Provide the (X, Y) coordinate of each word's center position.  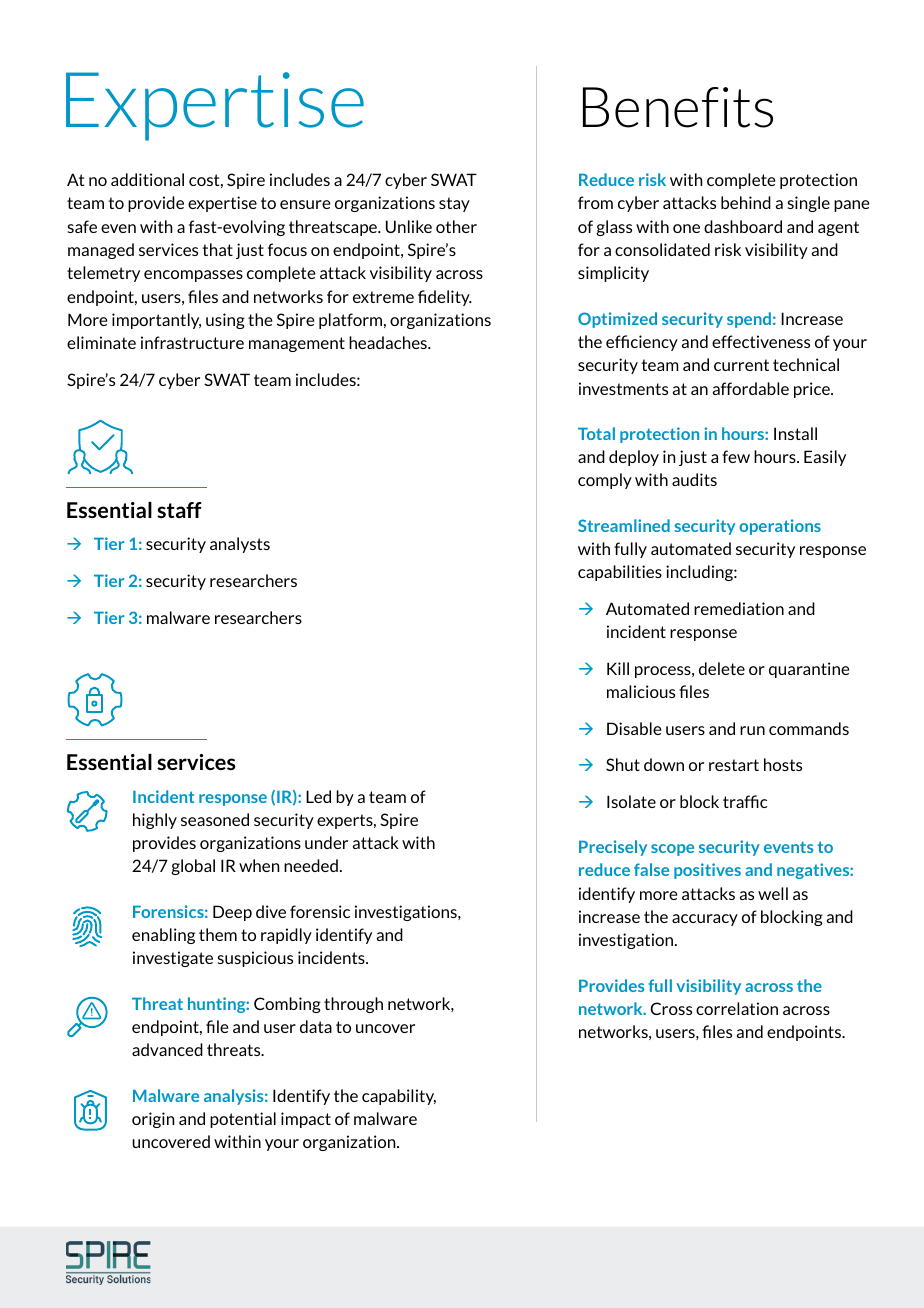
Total (596, 433)
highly (155, 821)
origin (153, 1120)
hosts (783, 764)
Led (318, 796)
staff (179, 510)
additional (147, 179)
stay (454, 204)
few (736, 456)
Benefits (678, 107)
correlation (737, 1008)
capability (399, 1097)
